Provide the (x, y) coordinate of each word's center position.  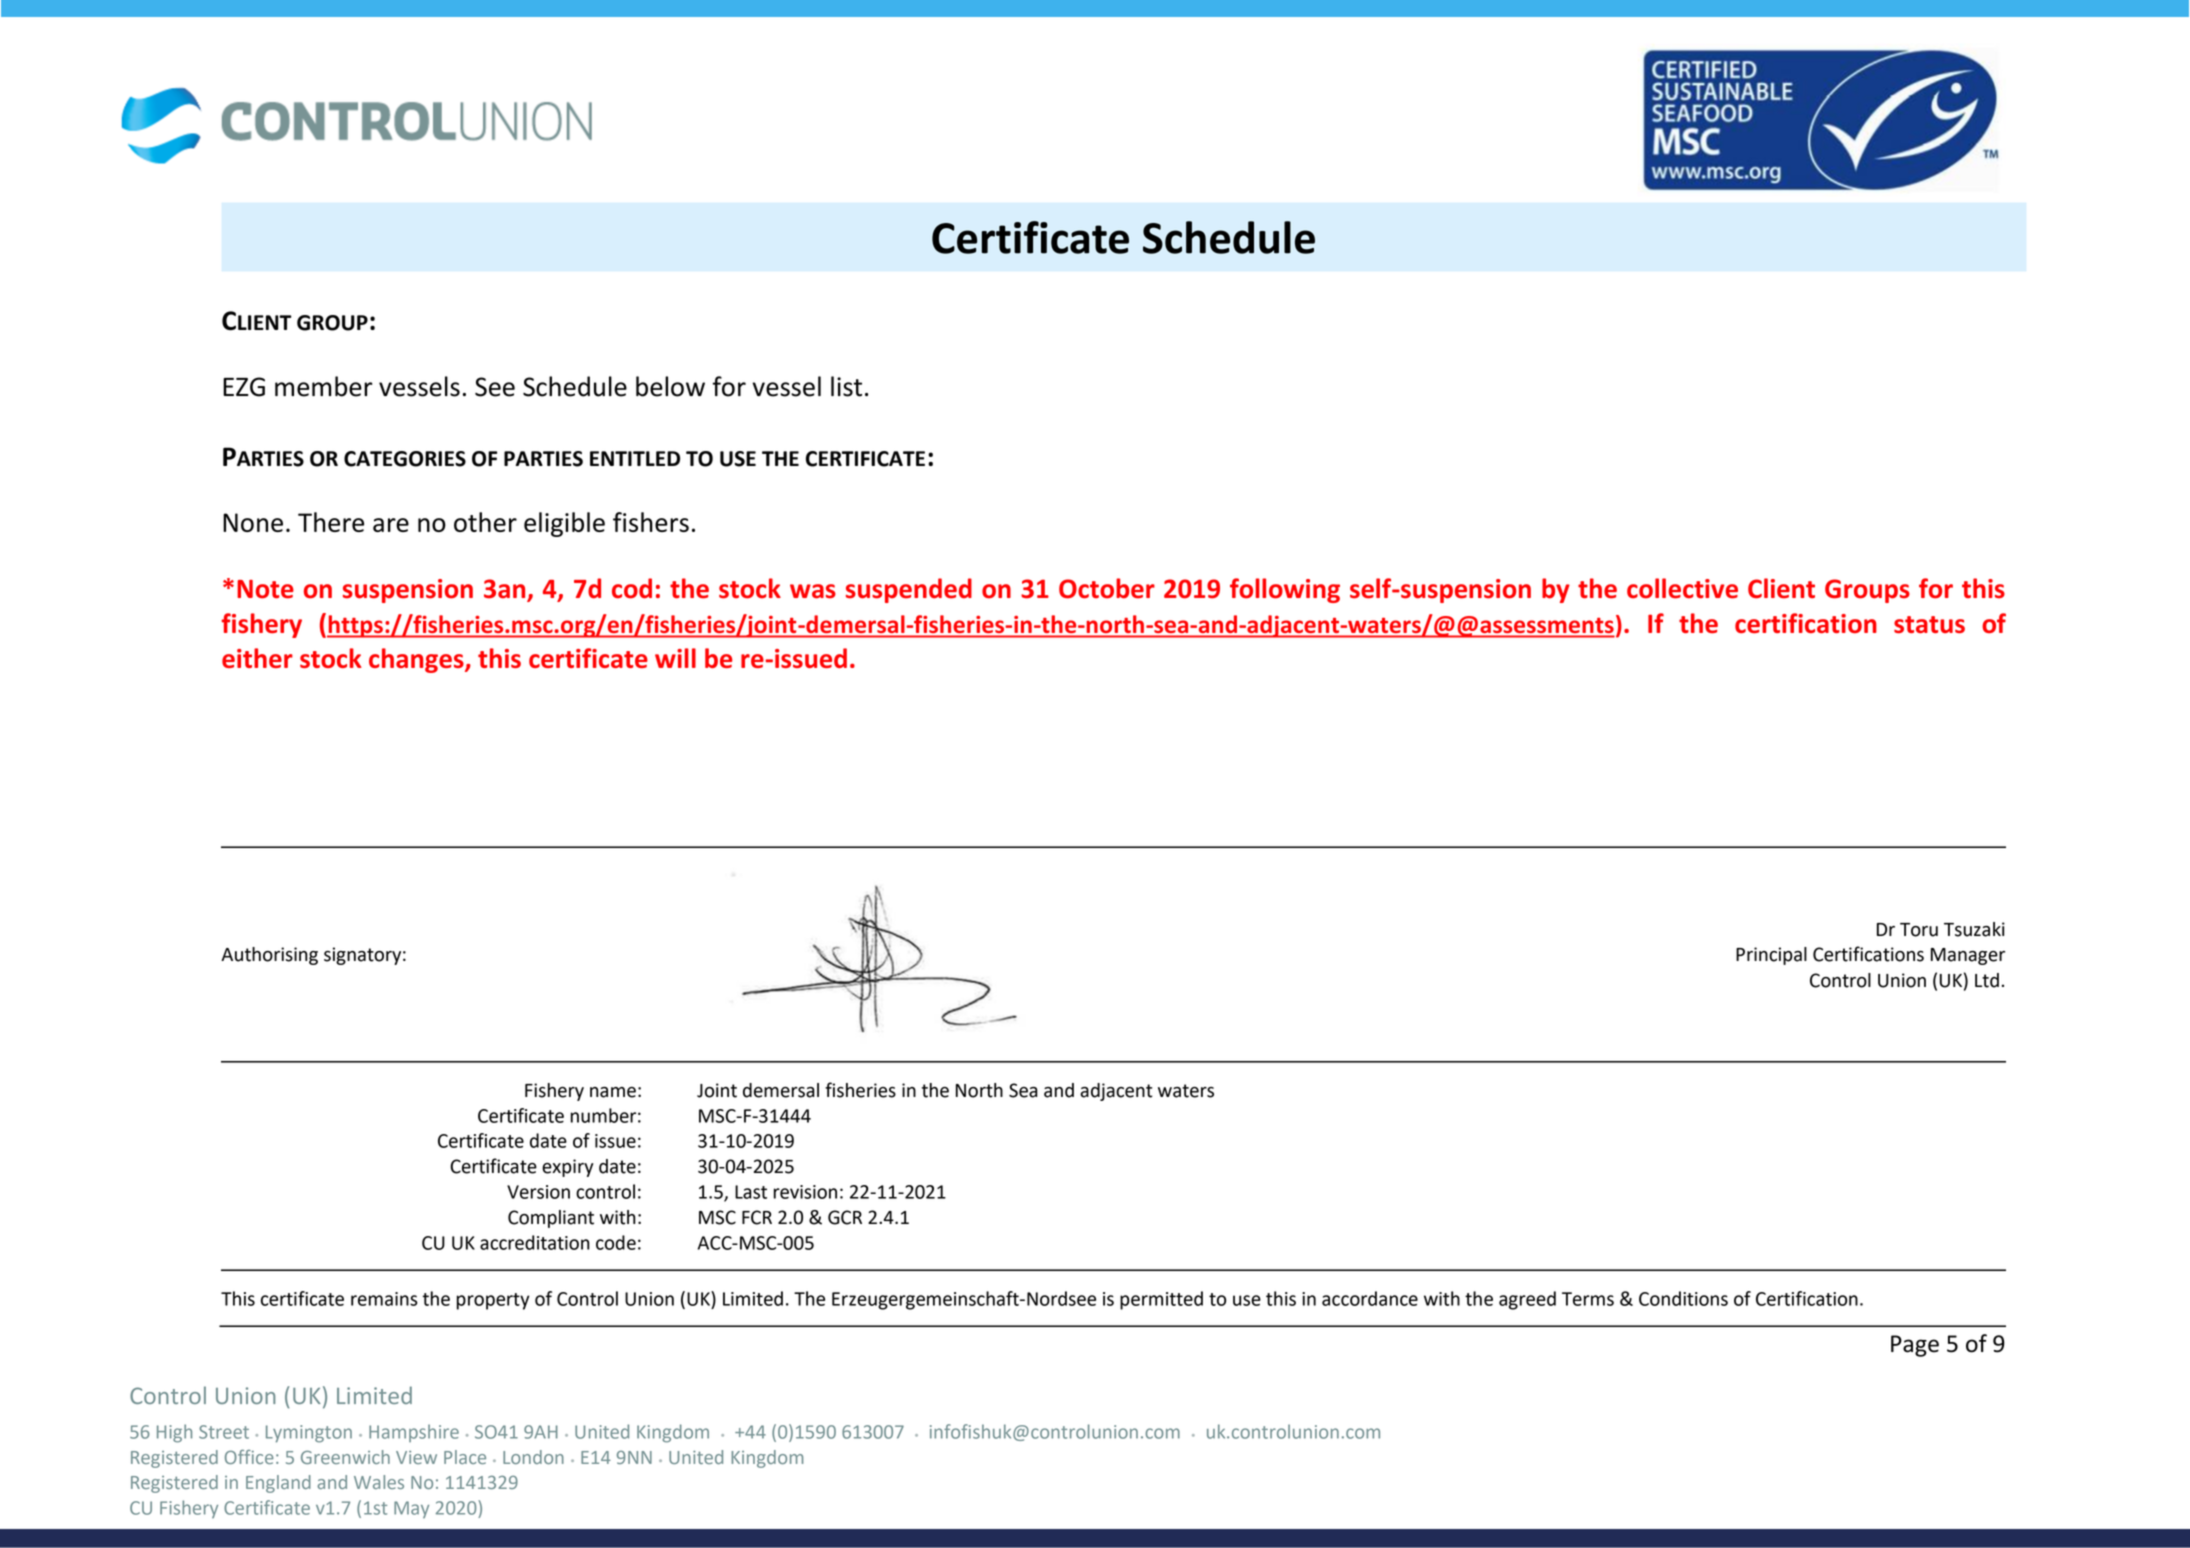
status (1929, 624)
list (846, 386)
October (1107, 588)
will (675, 658)
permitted (1161, 1300)
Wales (379, 1482)
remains (384, 1299)
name (613, 1092)
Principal (1771, 956)
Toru (1919, 930)
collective (1682, 588)
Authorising (269, 956)
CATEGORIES (405, 459)
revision (805, 1192)
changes (417, 660)
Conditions (1683, 1298)
